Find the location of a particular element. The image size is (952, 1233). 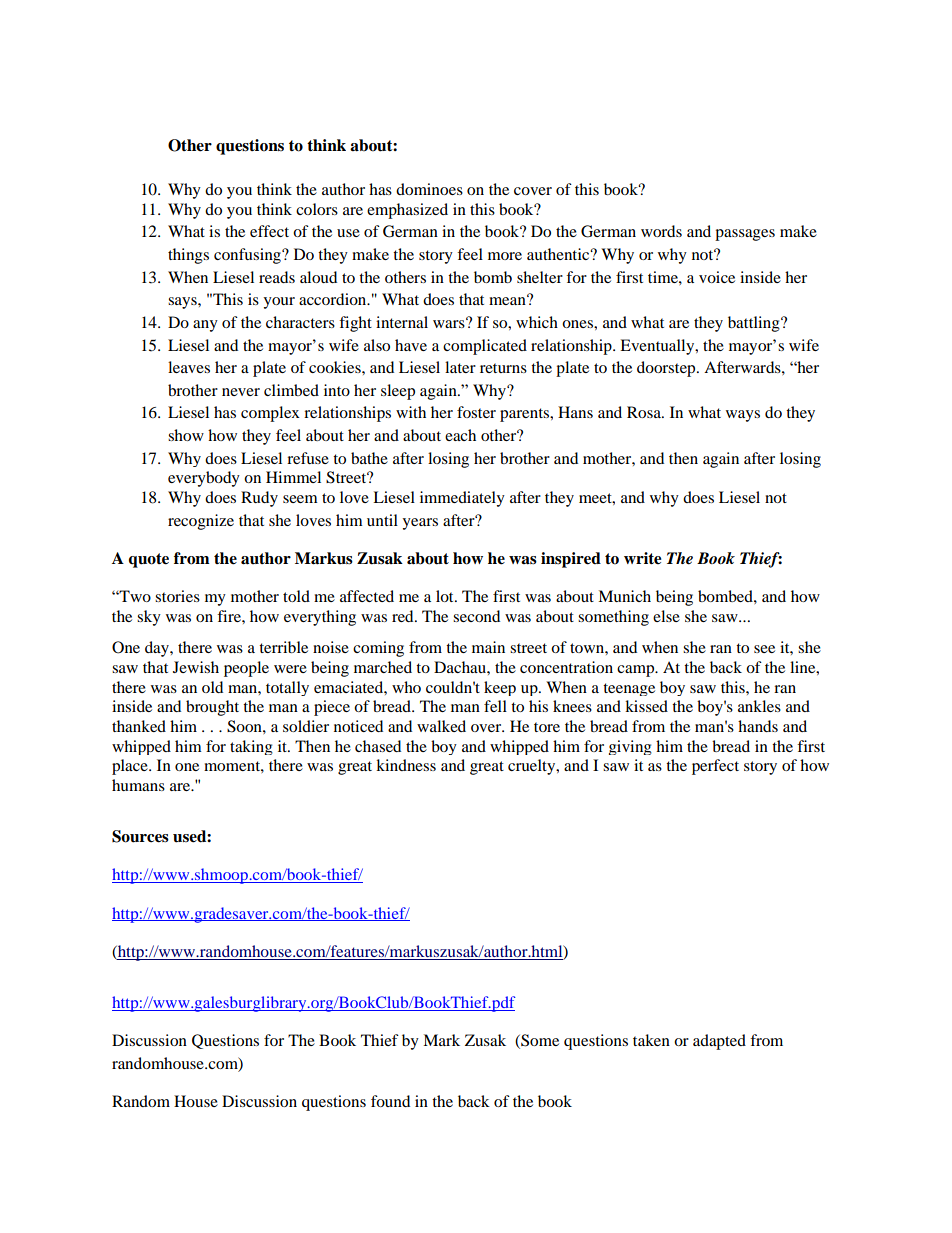

else is located at coordinates (666, 616).
